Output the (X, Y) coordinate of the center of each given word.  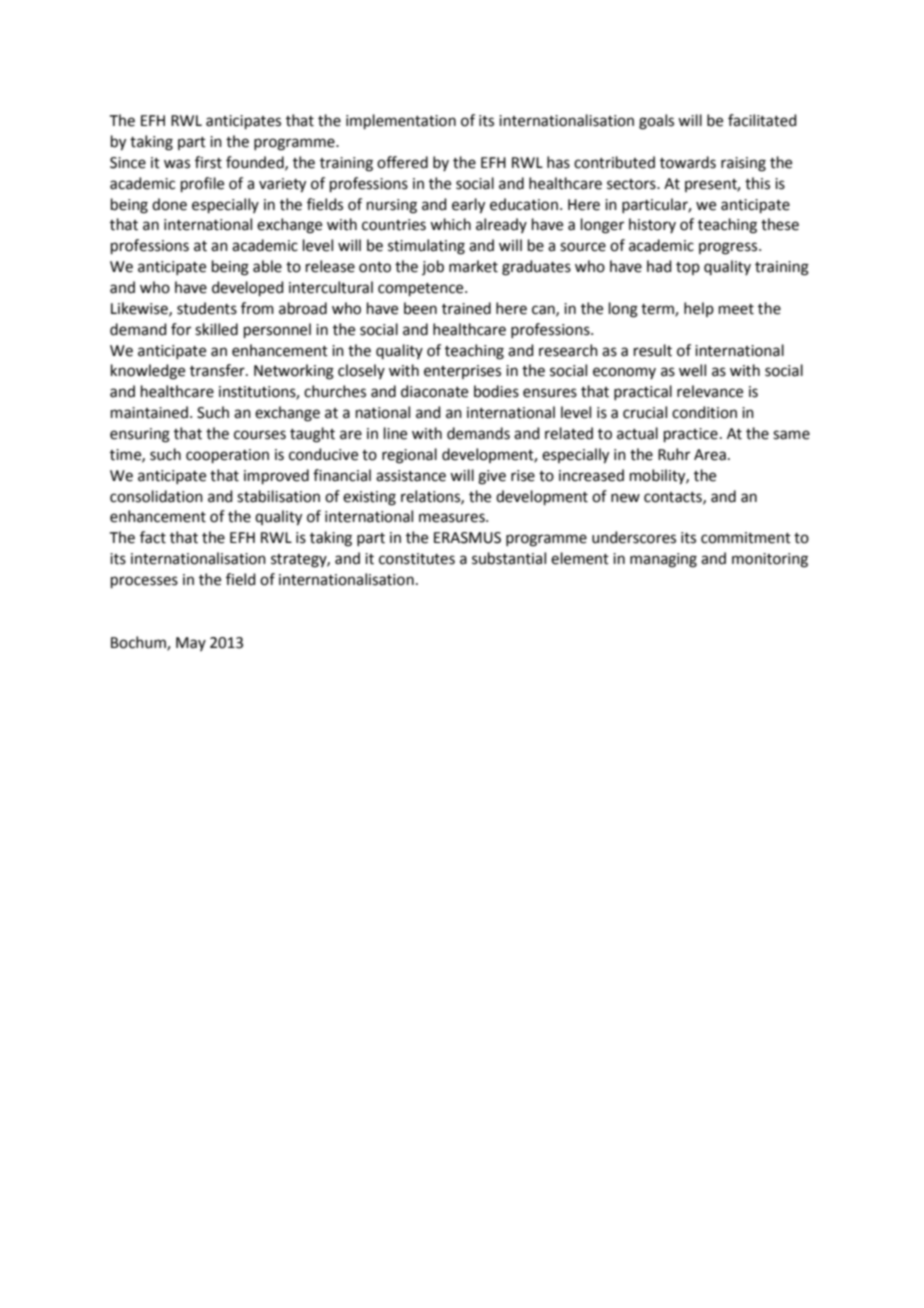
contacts (674, 498)
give (492, 477)
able (267, 266)
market (473, 266)
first (208, 162)
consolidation (156, 496)
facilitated (762, 120)
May (191, 644)
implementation (401, 121)
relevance (710, 391)
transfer (218, 370)
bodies (496, 391)
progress (729, 248)
